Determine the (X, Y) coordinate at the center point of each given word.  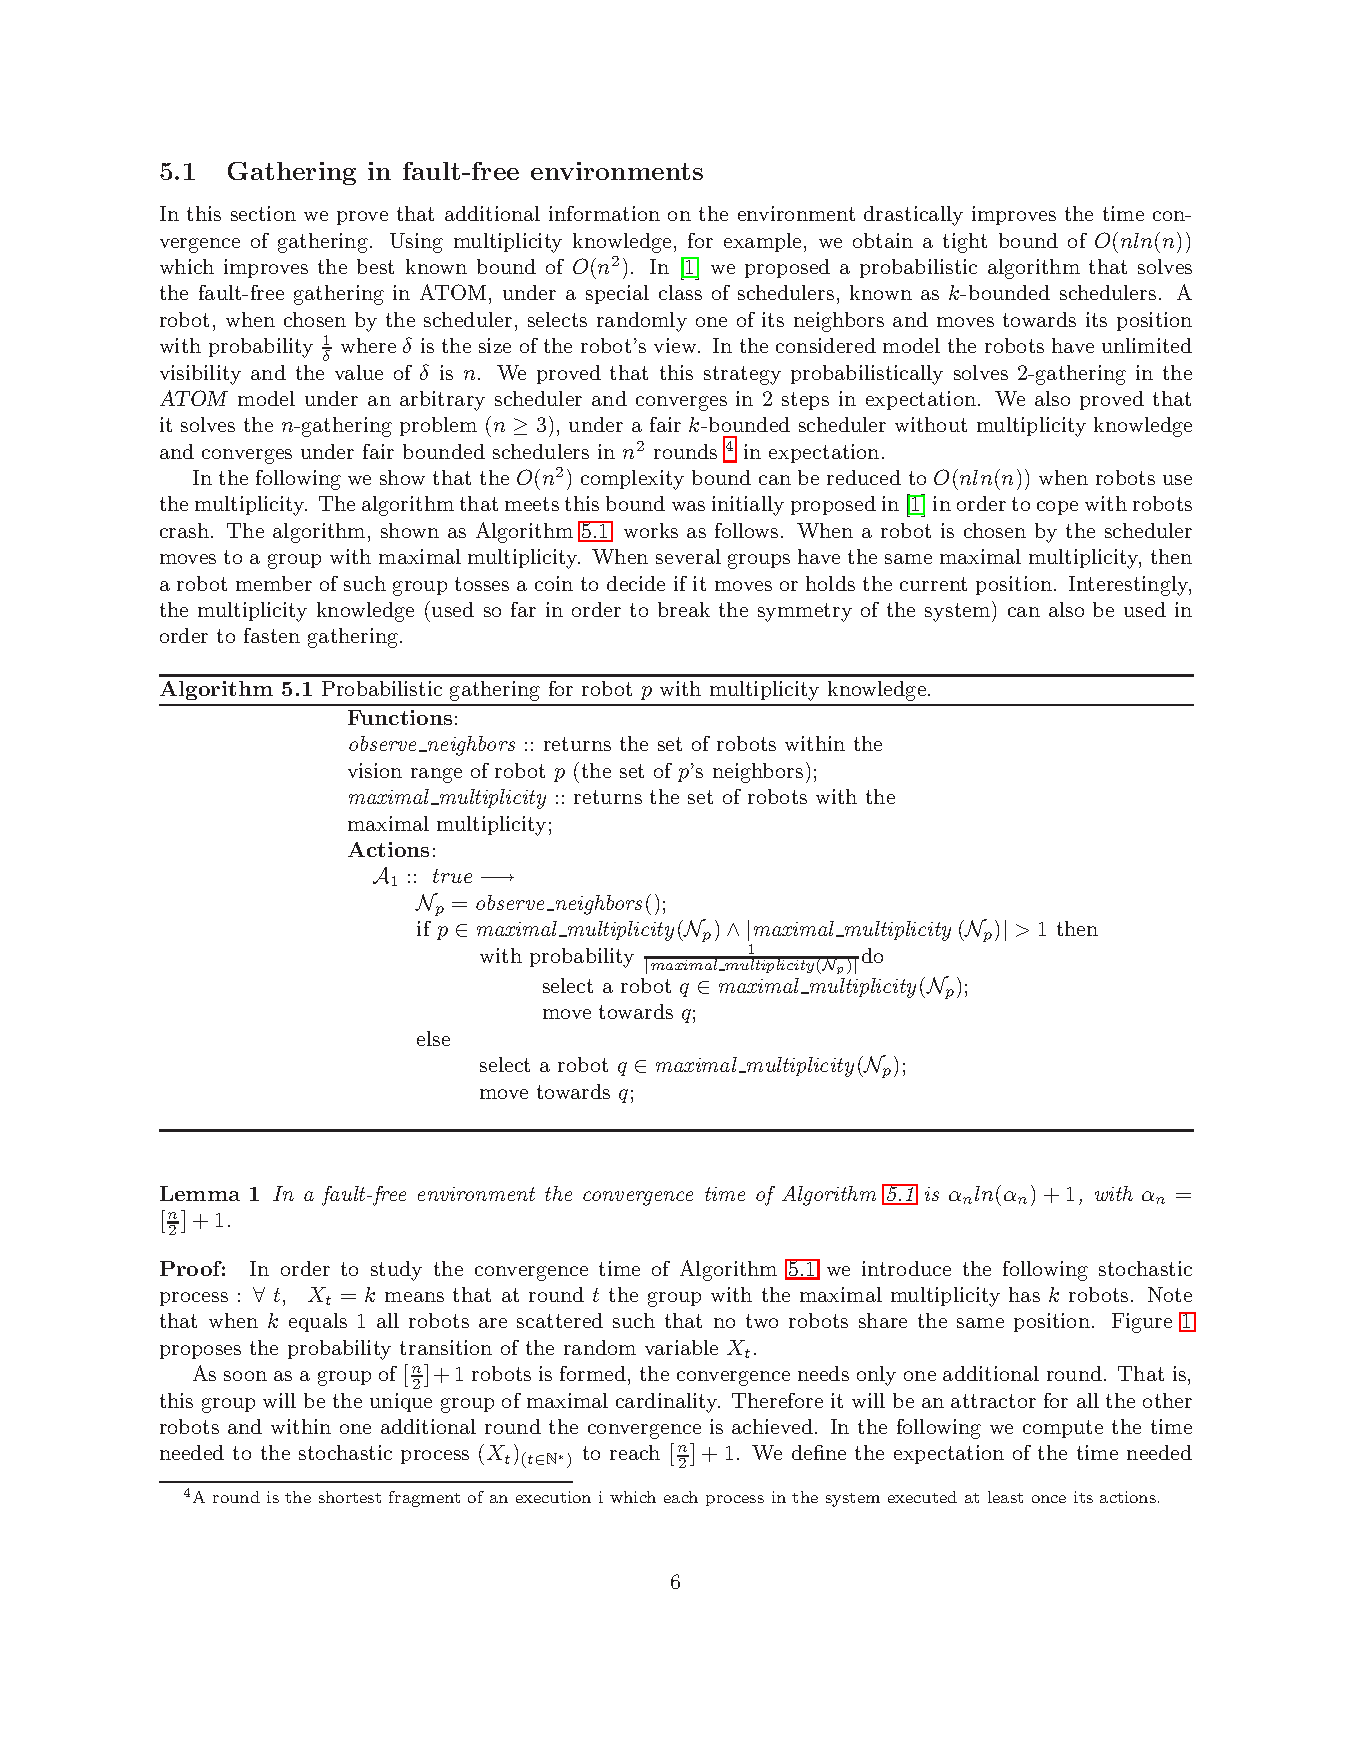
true (452, 876)
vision (375, 770)
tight (965, 243)
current (933, 584)
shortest (350, 1497)
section (263, 213)
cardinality (668, 1403)
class (680, 292)
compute (1063, 1429)
